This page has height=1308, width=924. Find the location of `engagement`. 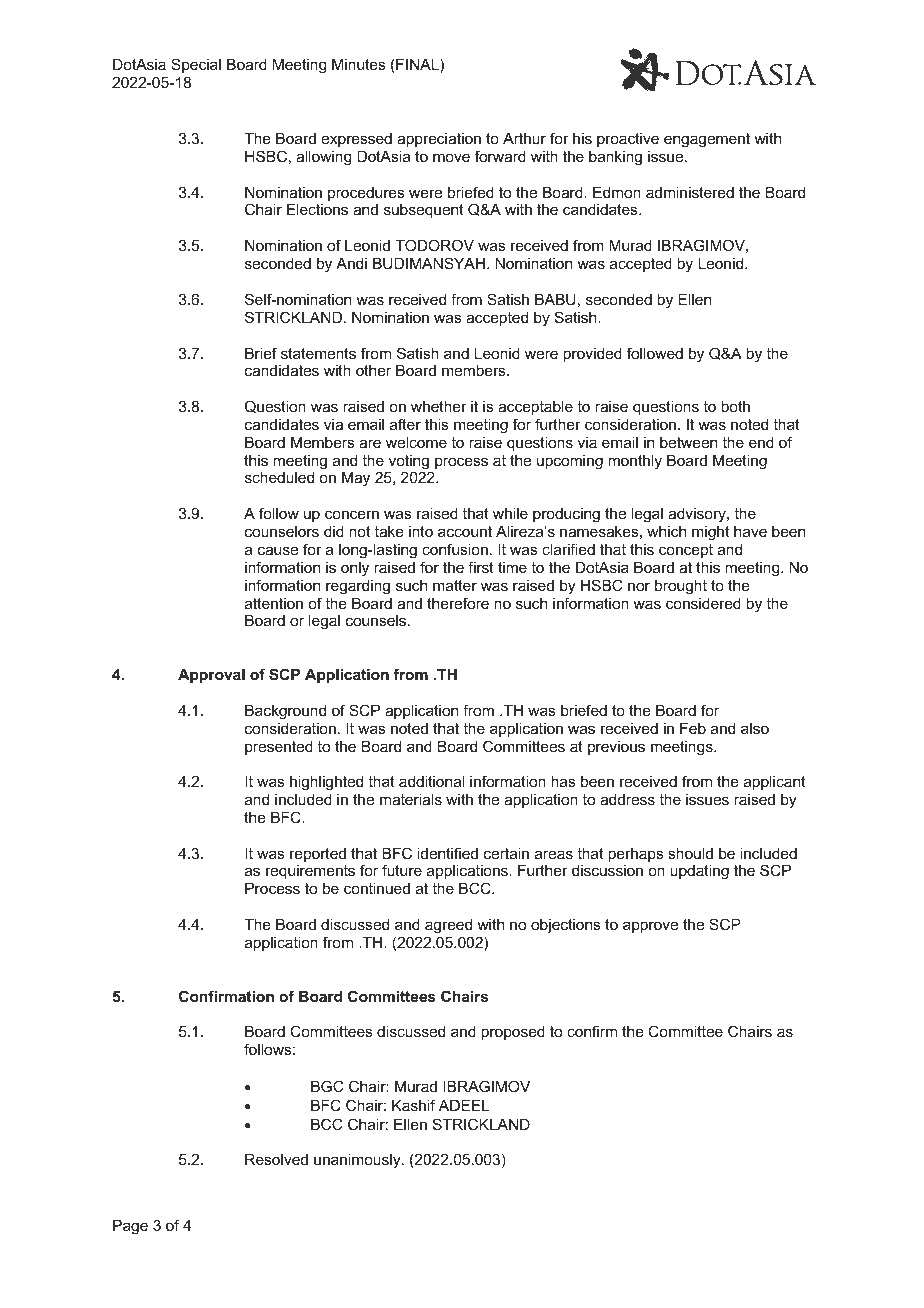

engagement is located at coordinates (707, 140).
